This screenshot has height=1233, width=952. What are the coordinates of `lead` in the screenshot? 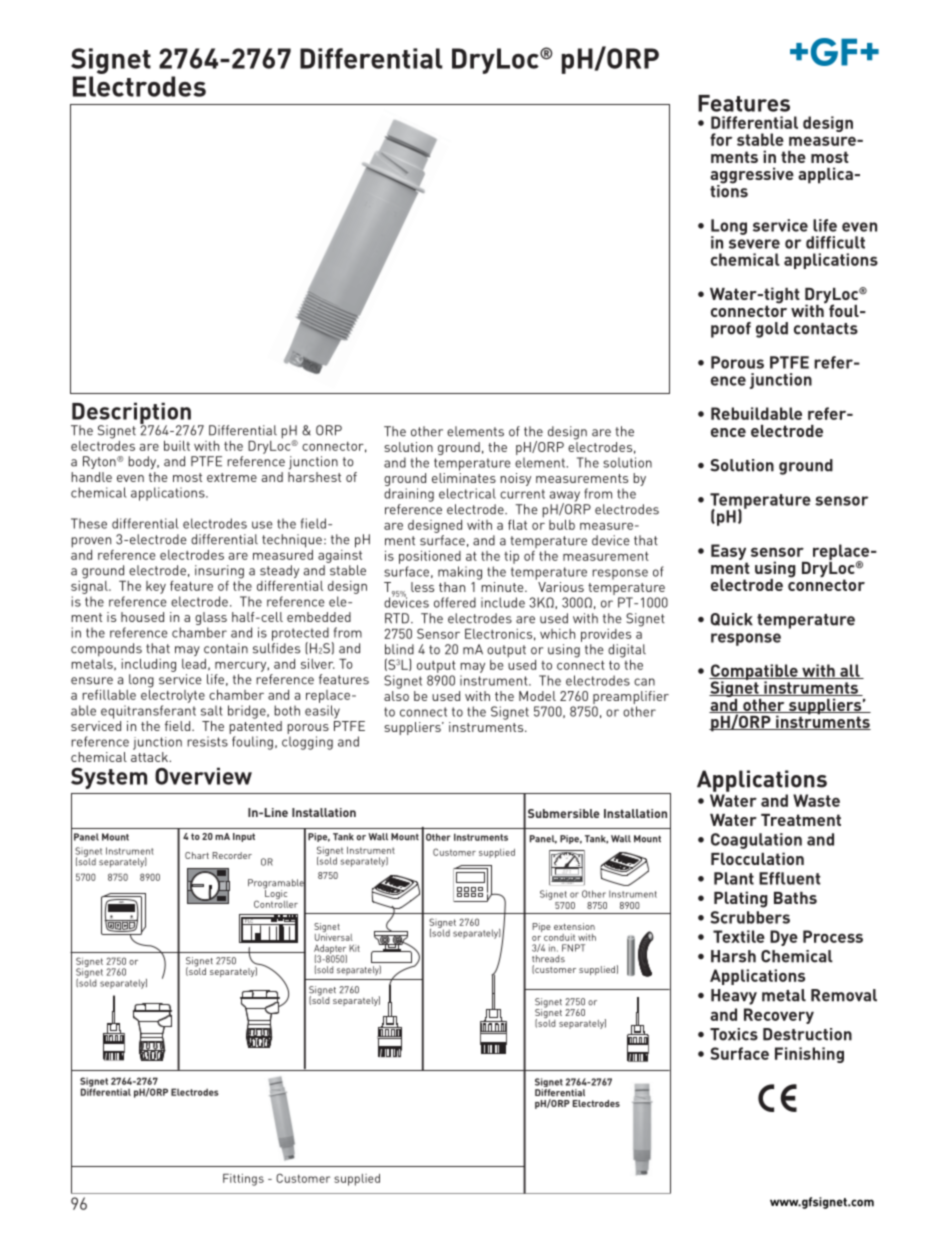 It's located at (194, 664).
